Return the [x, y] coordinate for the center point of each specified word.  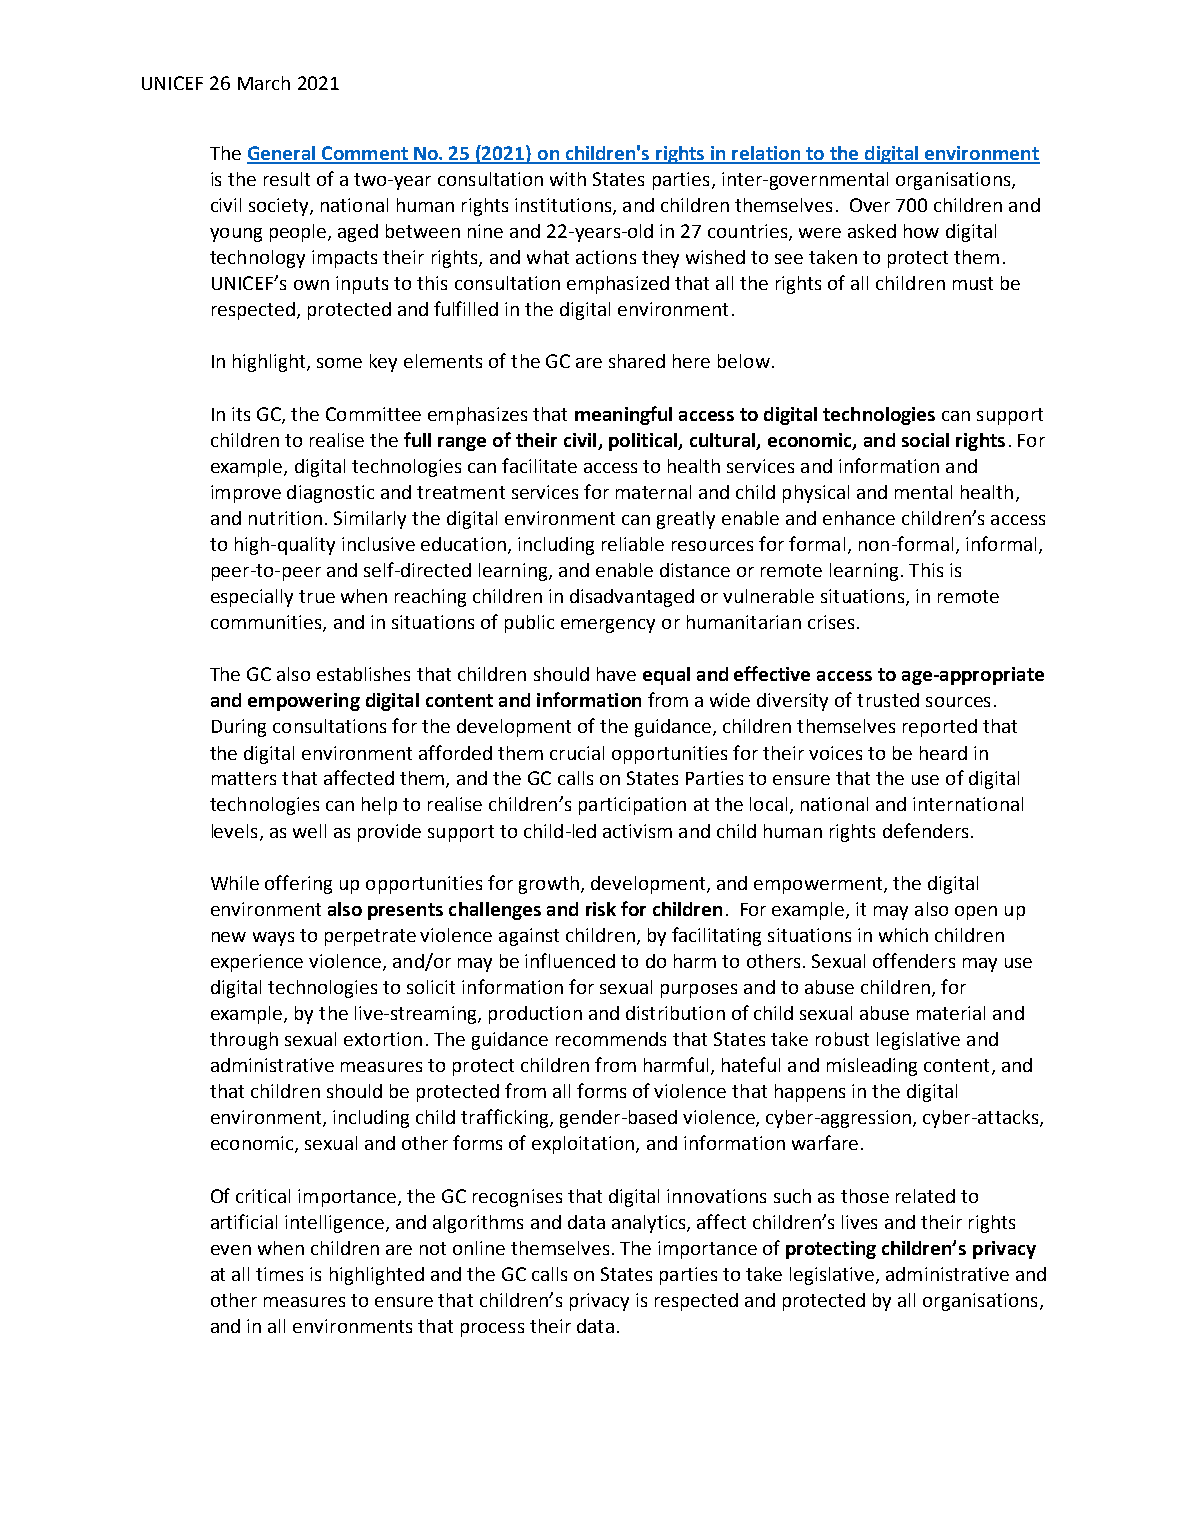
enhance [859, 518]
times [279, 1274]
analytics [650, 1224]
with [568, 179]
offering [298, 884]
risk [601, 909]
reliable [633, 544]
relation [766, 154]
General [282, 154]
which [903, 935]
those [865, 1196]
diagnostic [330, 494]
